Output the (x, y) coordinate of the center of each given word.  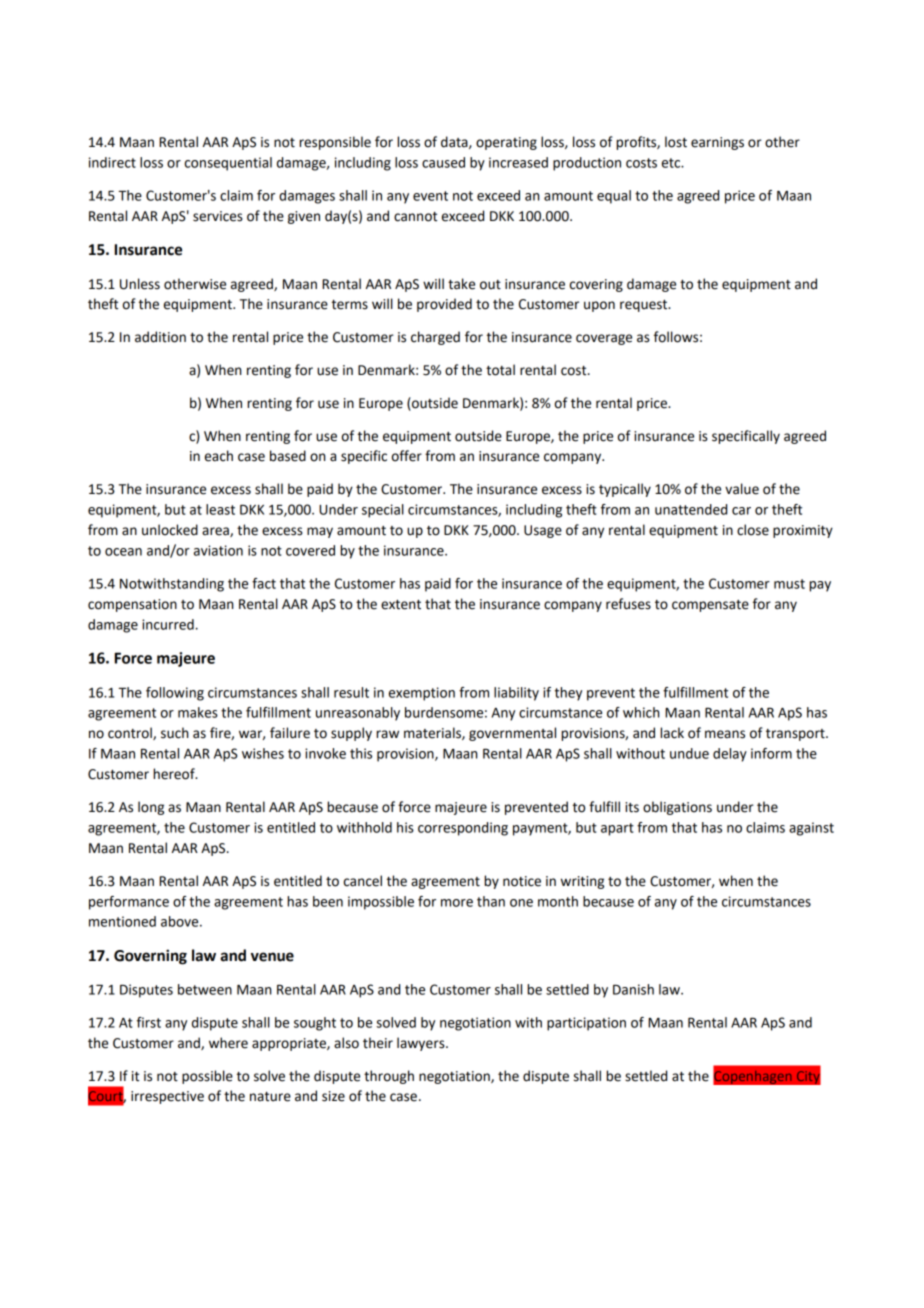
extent (401, 605)
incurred (168, 624)
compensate (710, 606)
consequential (228, 164)
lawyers (422, 1044)
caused (443, 162)
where (228, 1043)
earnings (717, 143)
